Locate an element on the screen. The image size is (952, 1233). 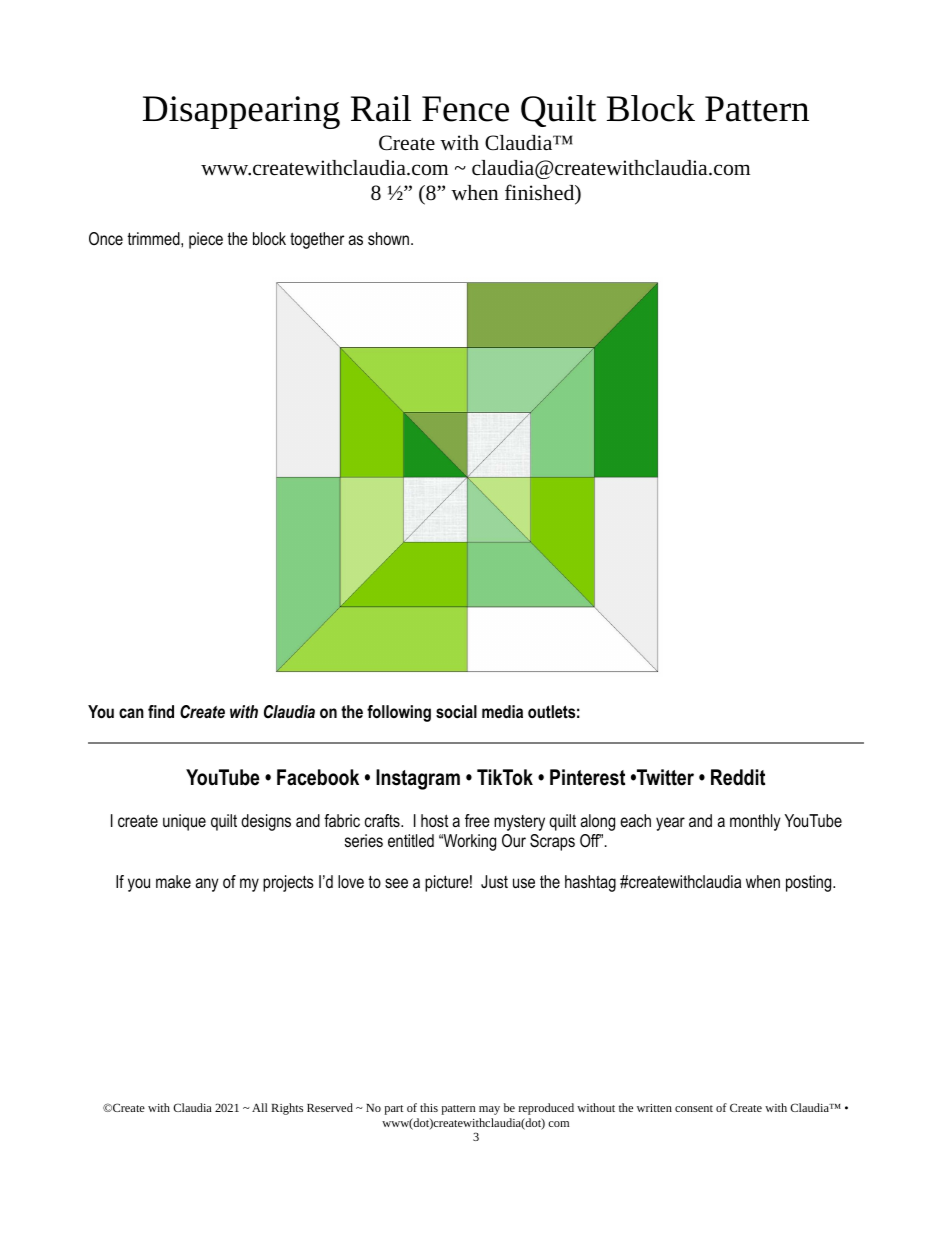
piece is located at coordinates (206, 240).
